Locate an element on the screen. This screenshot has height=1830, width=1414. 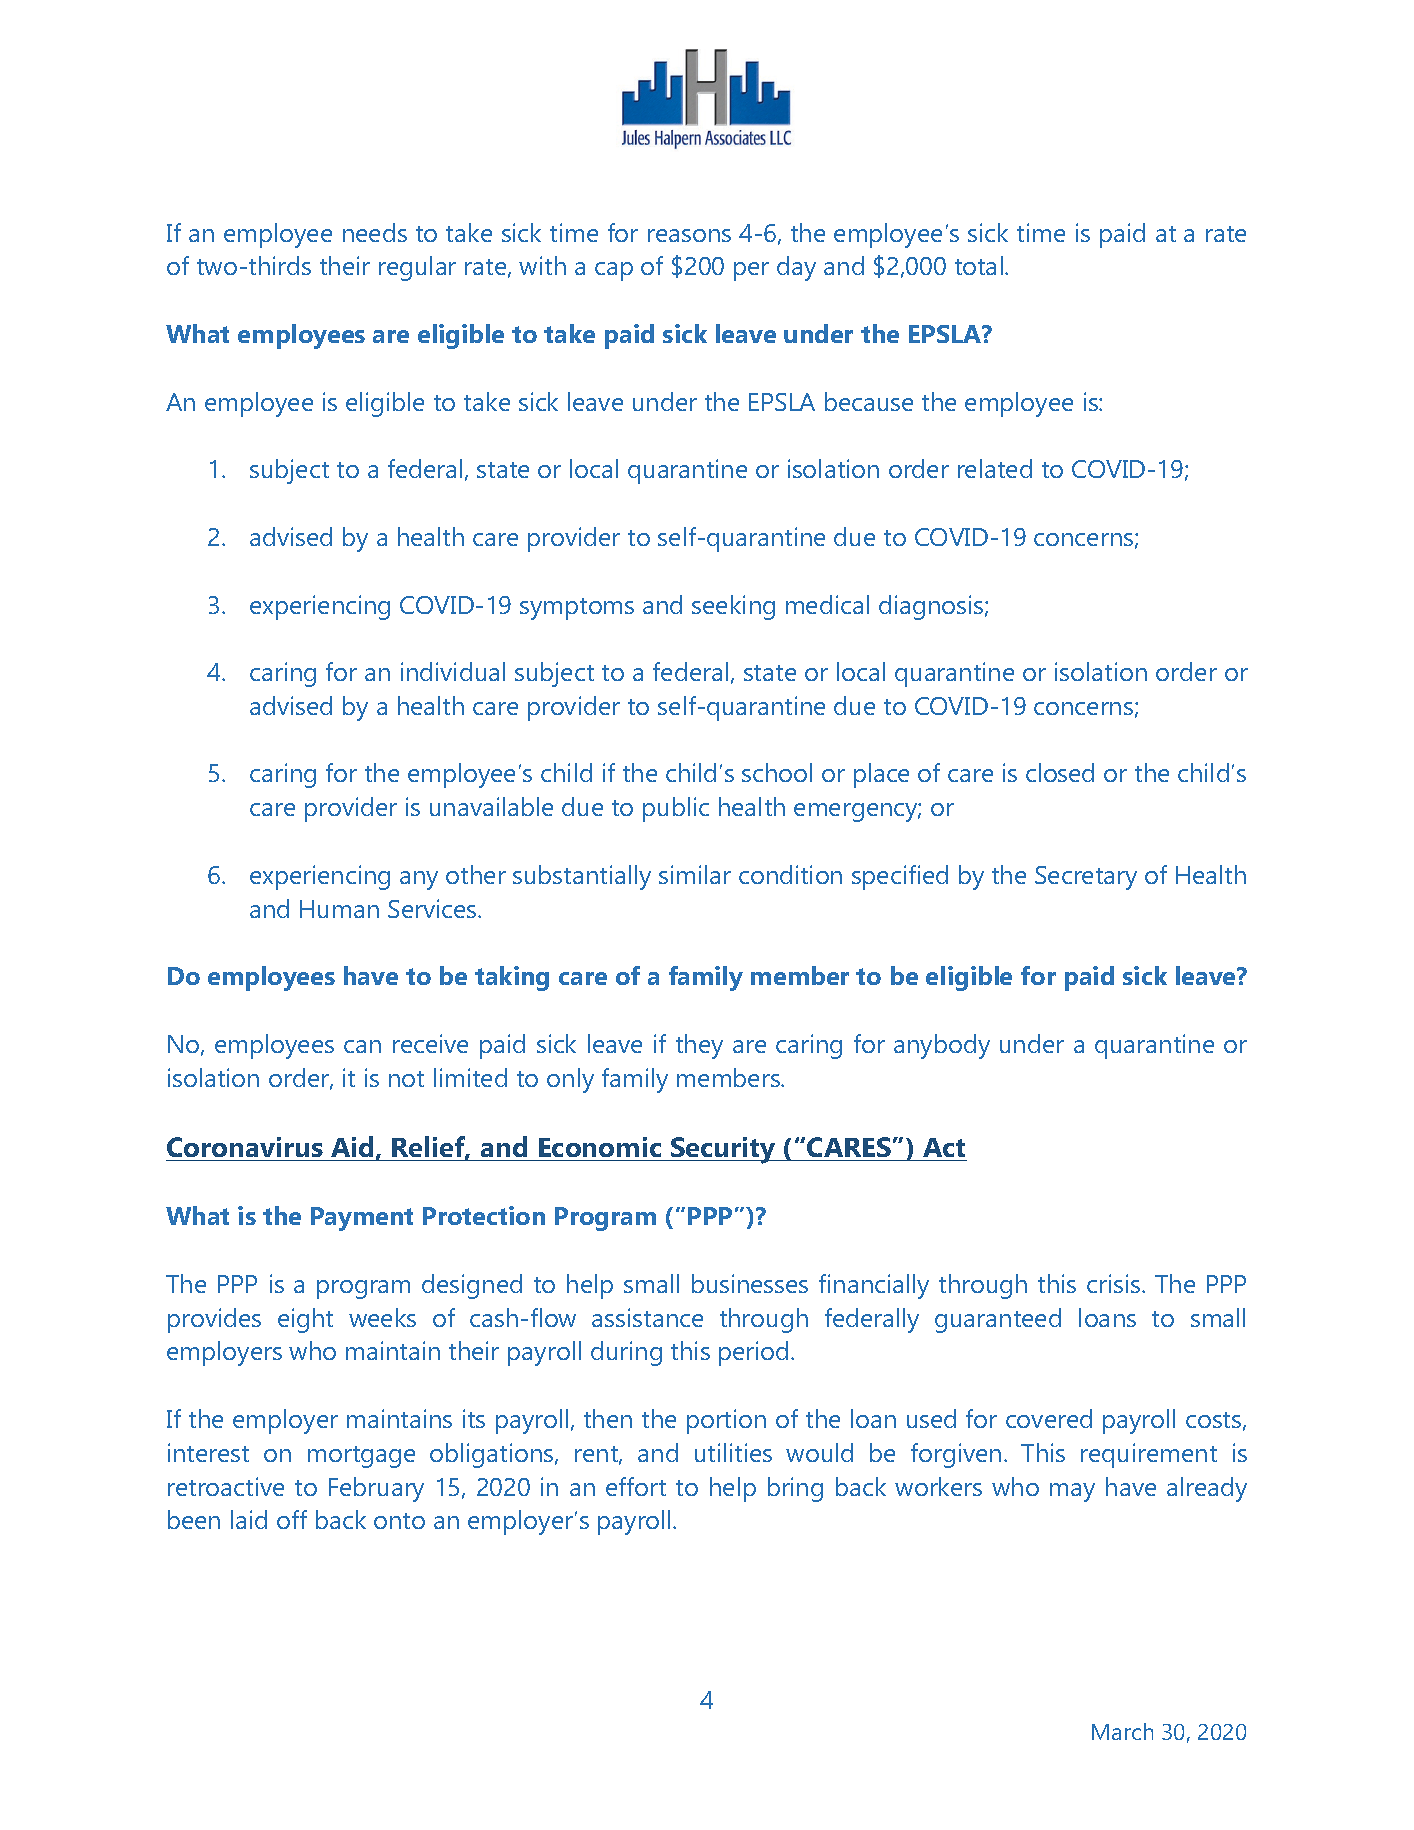
reasons is located at coordinates (689, 235).
